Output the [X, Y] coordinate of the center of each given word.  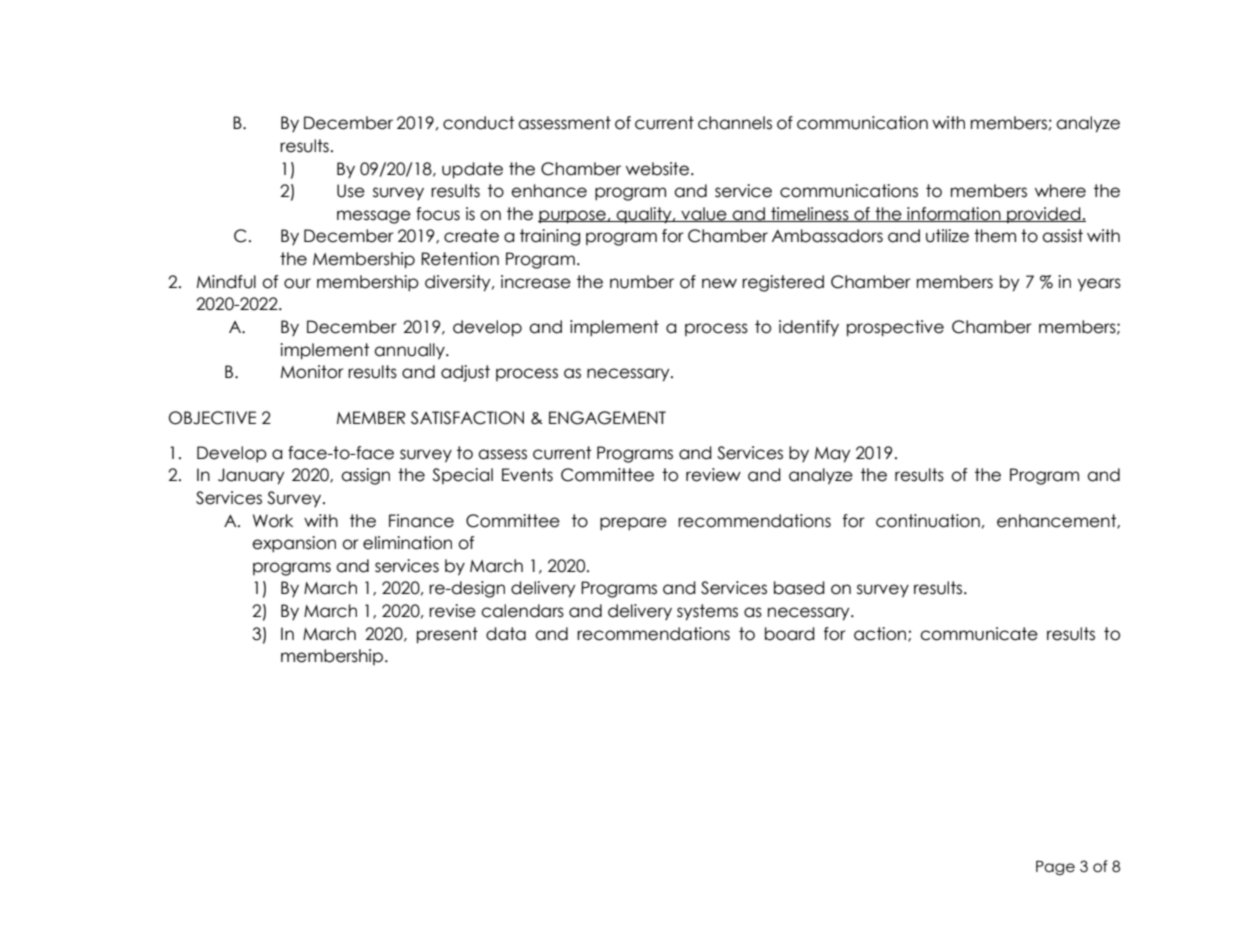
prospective [895, 328]
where [1060, 191]
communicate [979, 634]
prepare [633, 524]
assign [365, 476]
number [642, 282]
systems [707, 612]
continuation [928, 521]
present [447, 635]
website [659, 169]
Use [351, 191]
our [297, 283]
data [506, 634]
